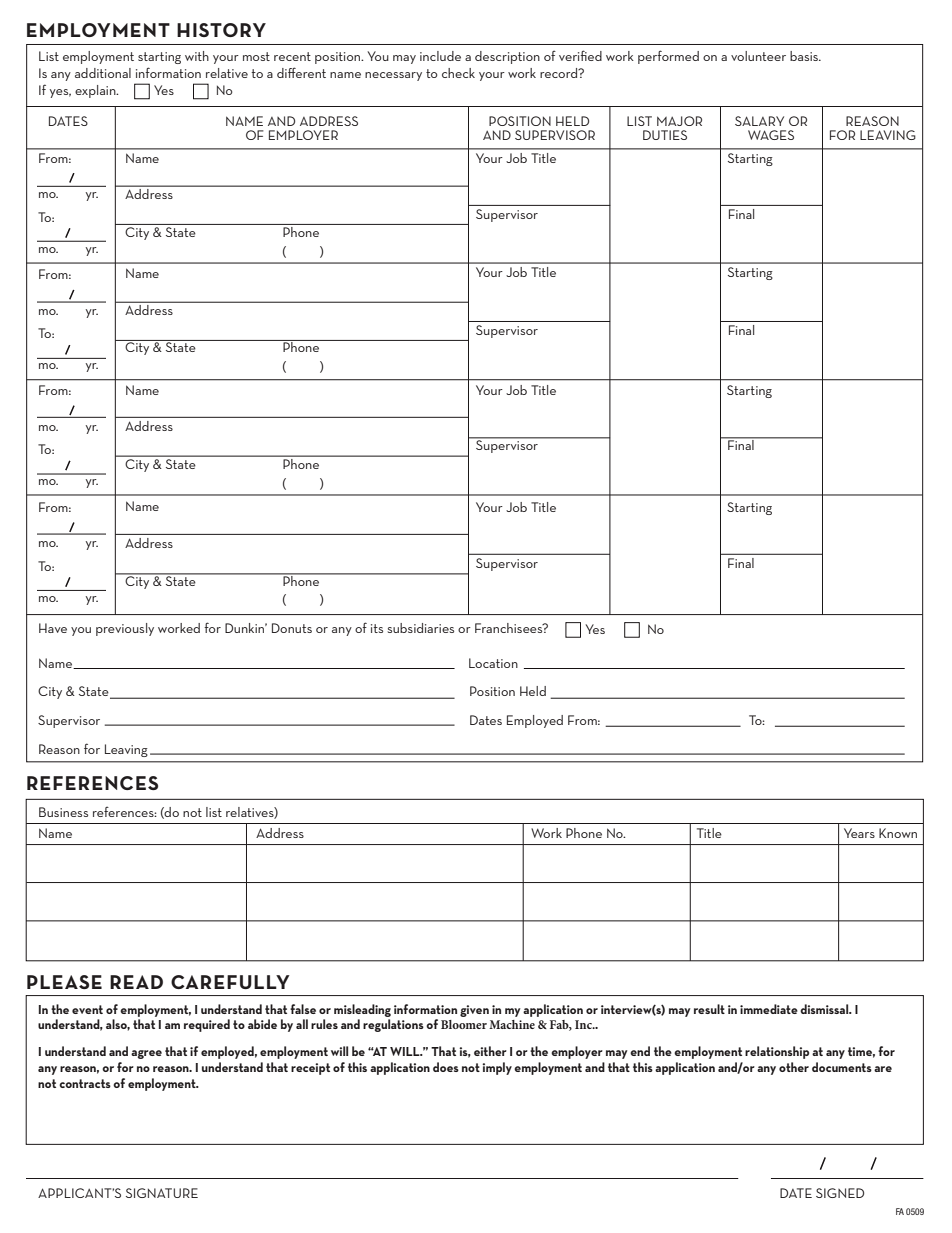 The image size is (952, 1233). What do you see at coordinates (162, 1193) in the image?
I see `SIGNATURE` at bounding box center [162, 1193].
